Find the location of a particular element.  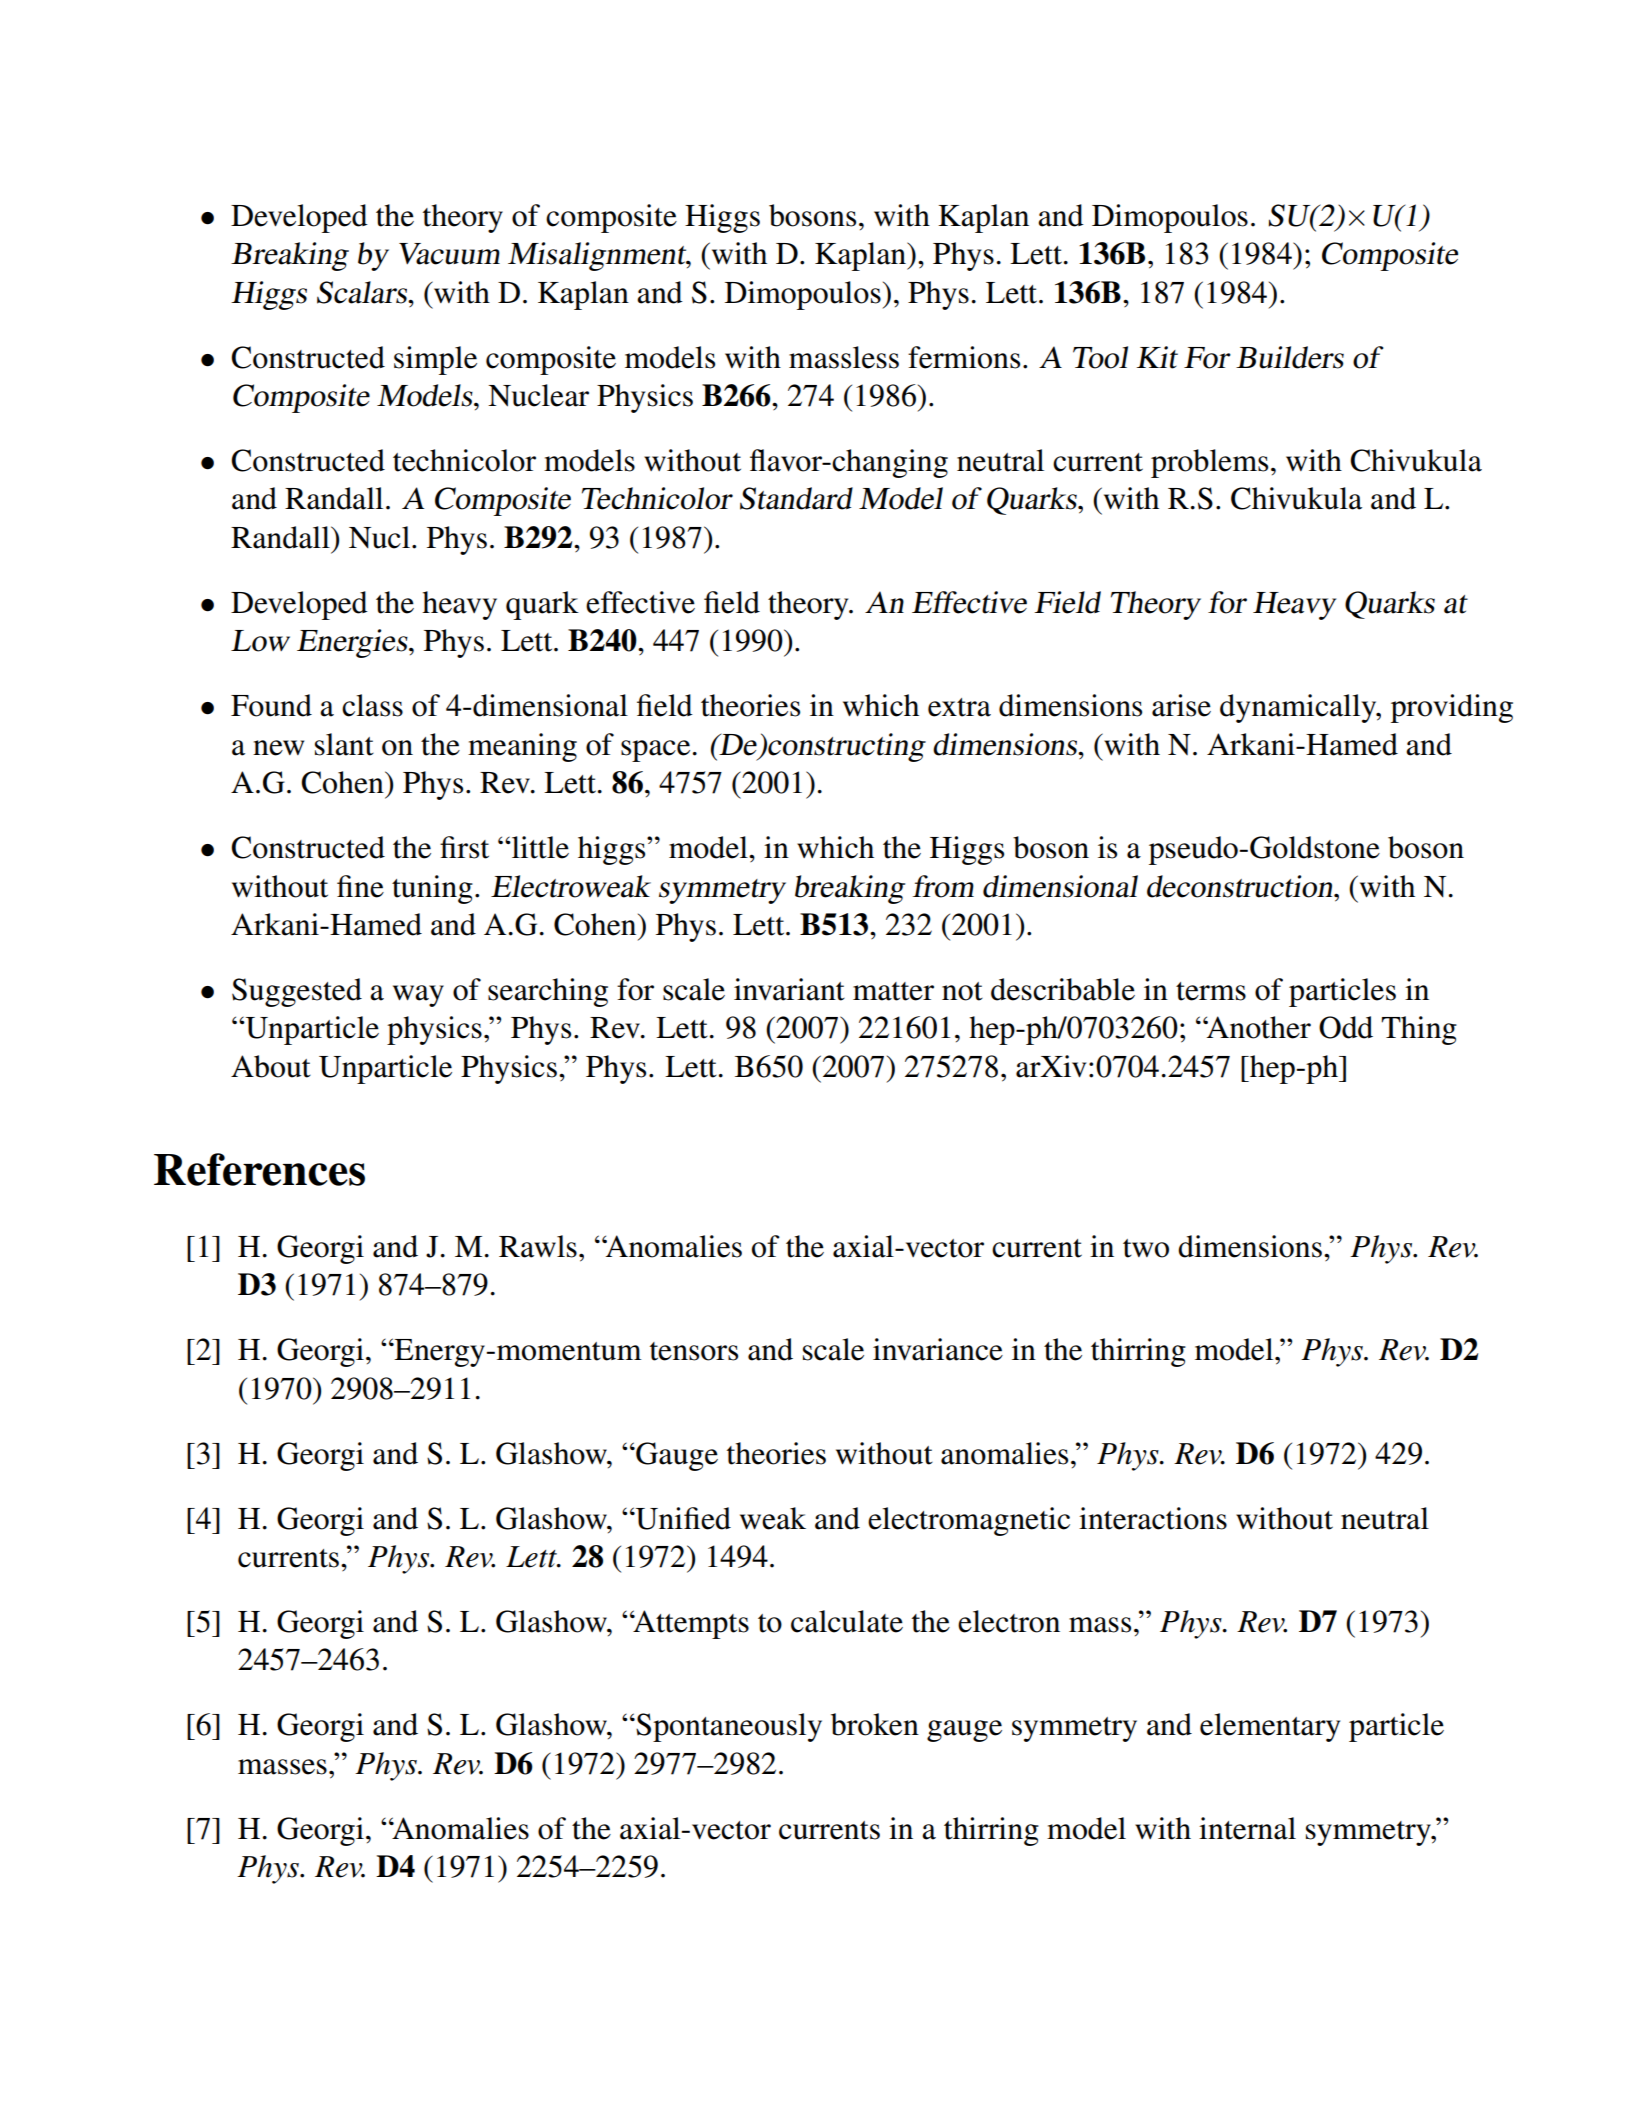

two is located at coordinates (1146, 1248).
